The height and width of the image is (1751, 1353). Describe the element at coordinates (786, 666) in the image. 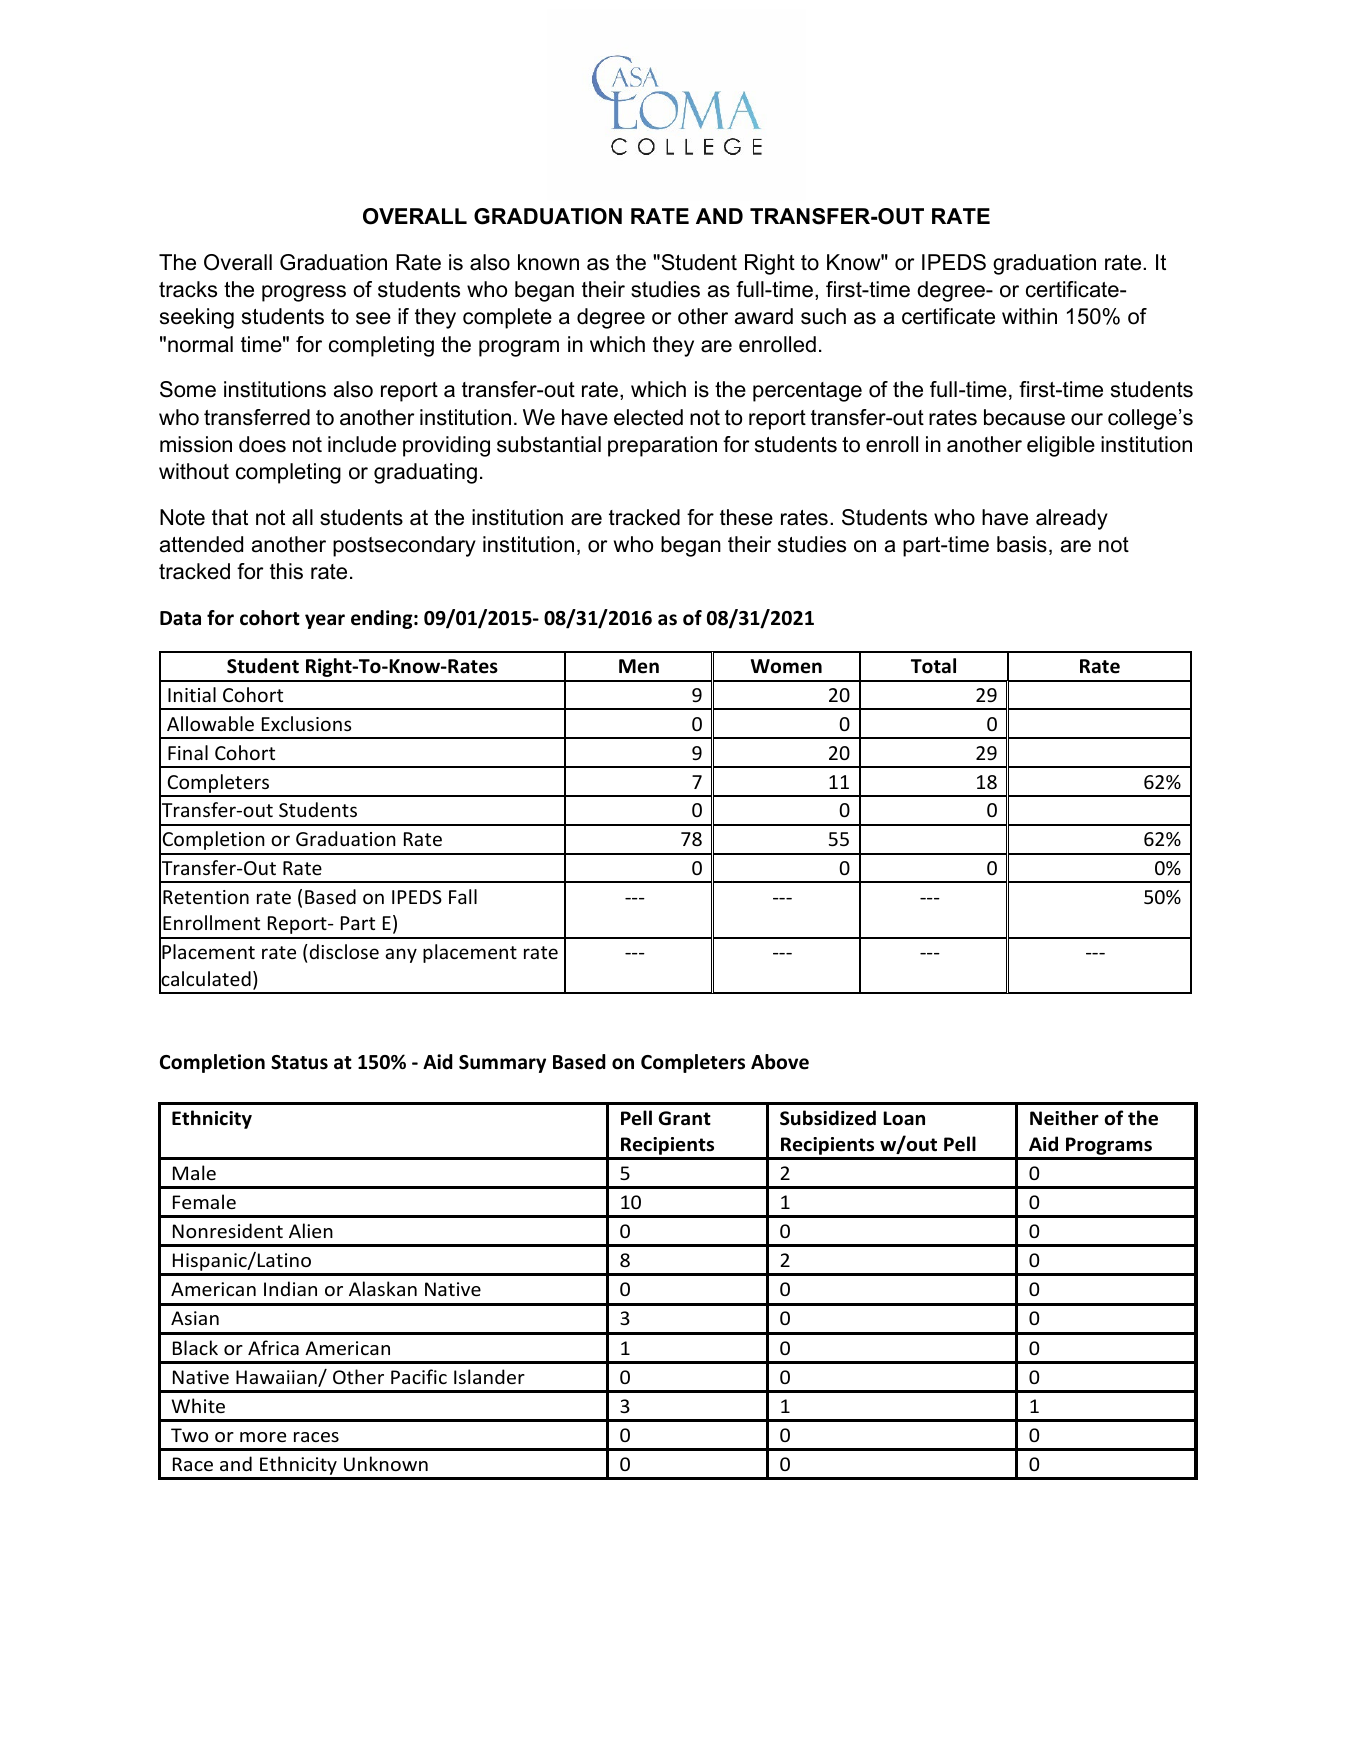

I see `Women` at that location.
